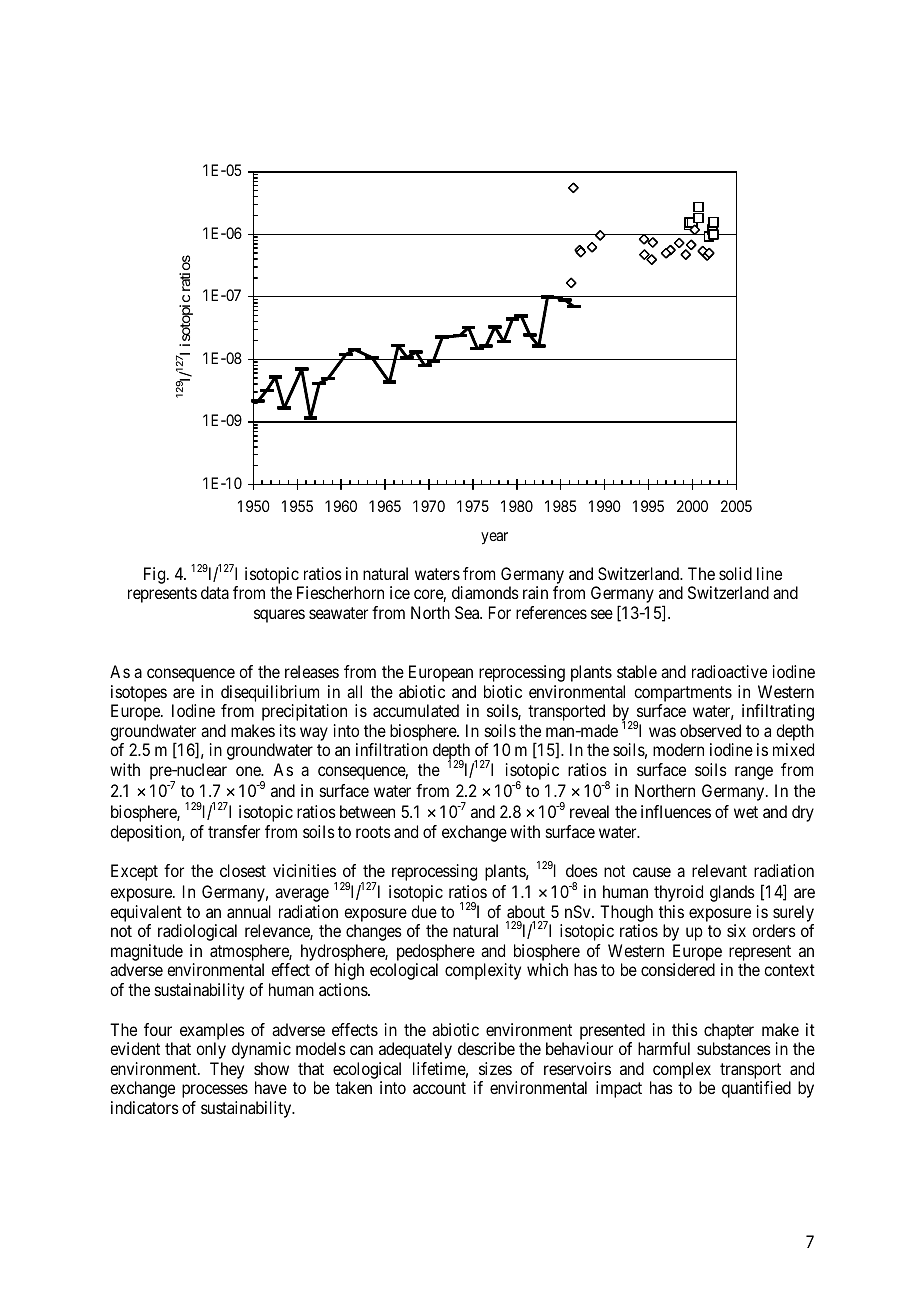  I want to click on roots, so click(373, 832).
